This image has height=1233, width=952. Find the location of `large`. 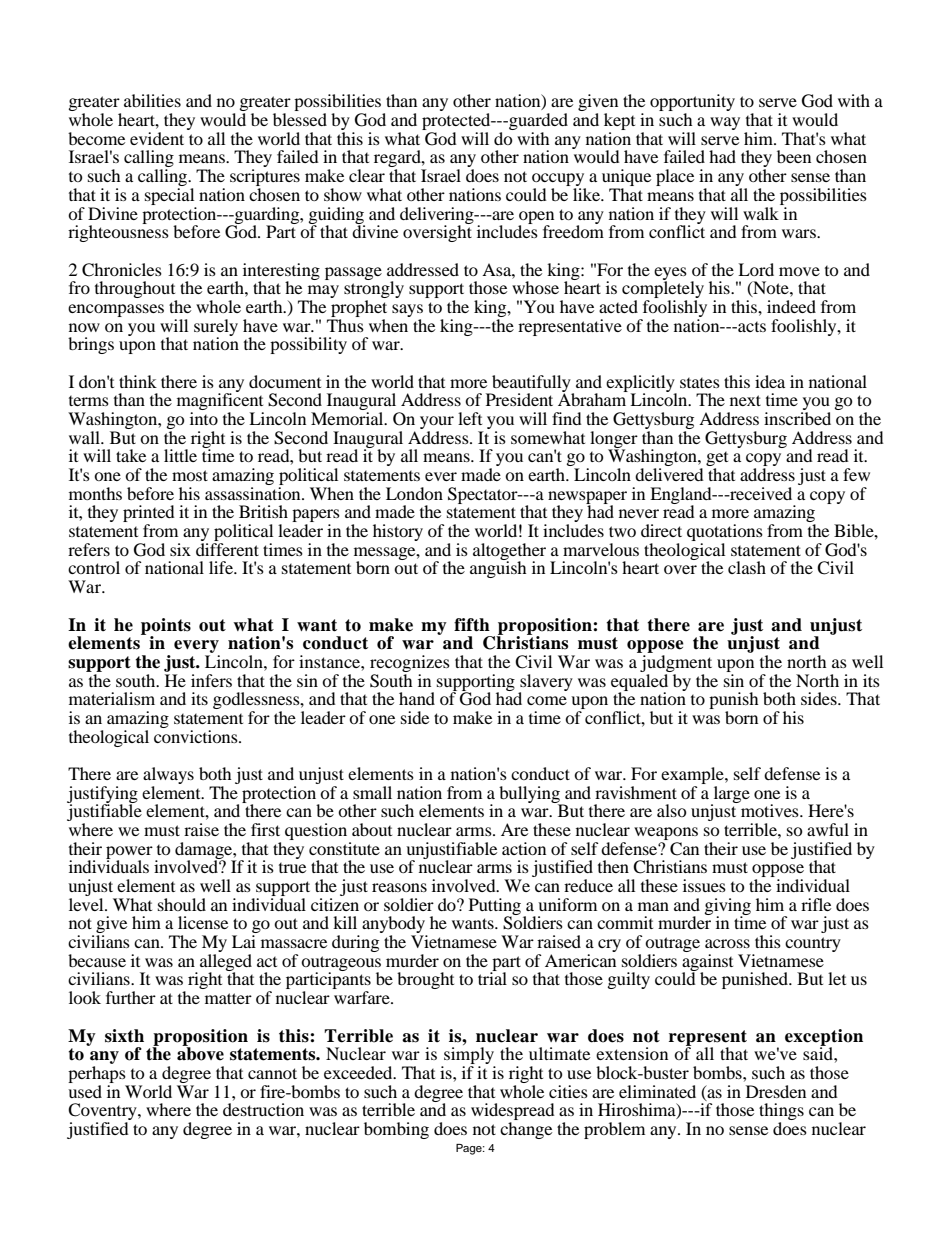

large is located at coordinates (730, 795).
